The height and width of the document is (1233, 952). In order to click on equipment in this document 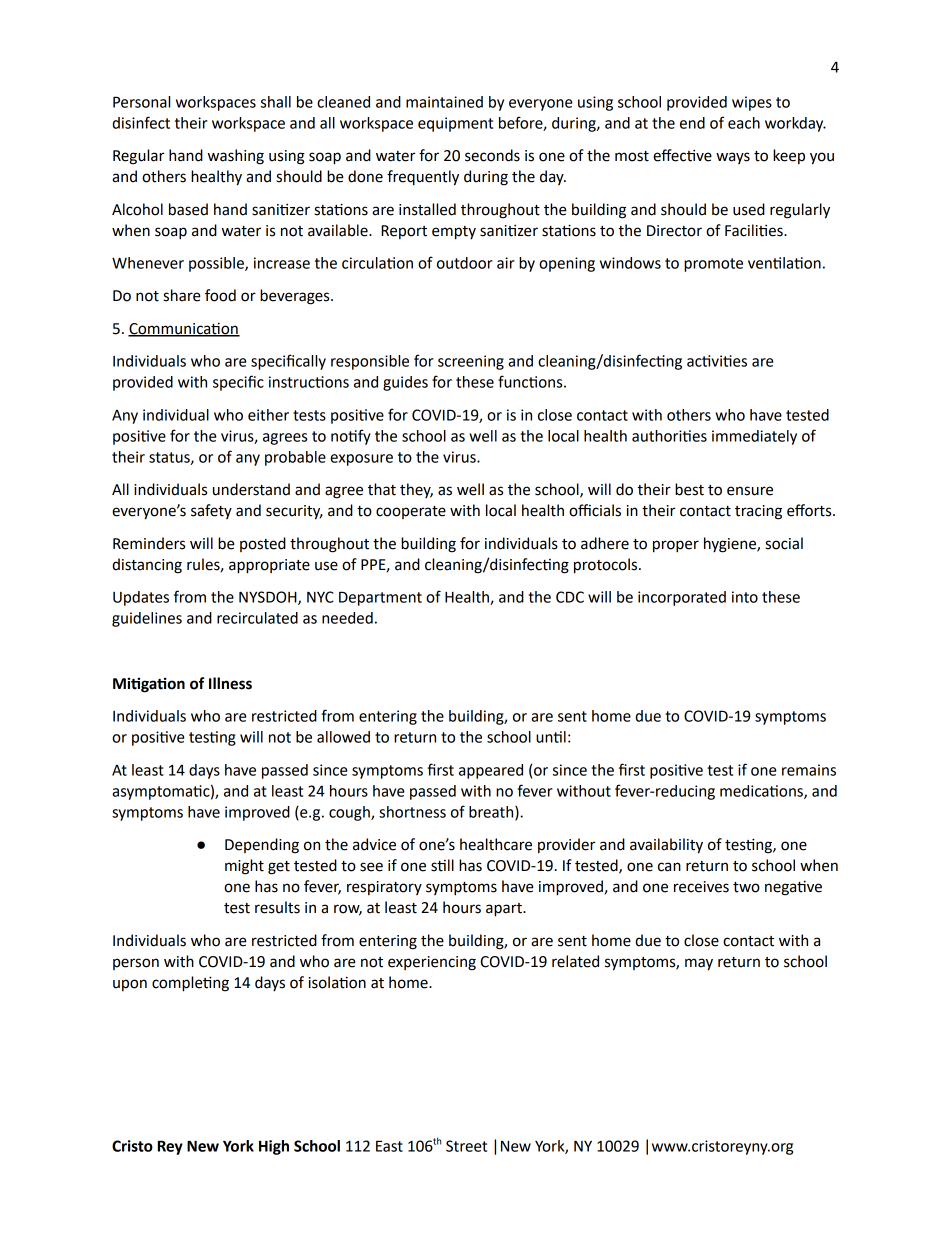, I will do `click(455, 124)`.
